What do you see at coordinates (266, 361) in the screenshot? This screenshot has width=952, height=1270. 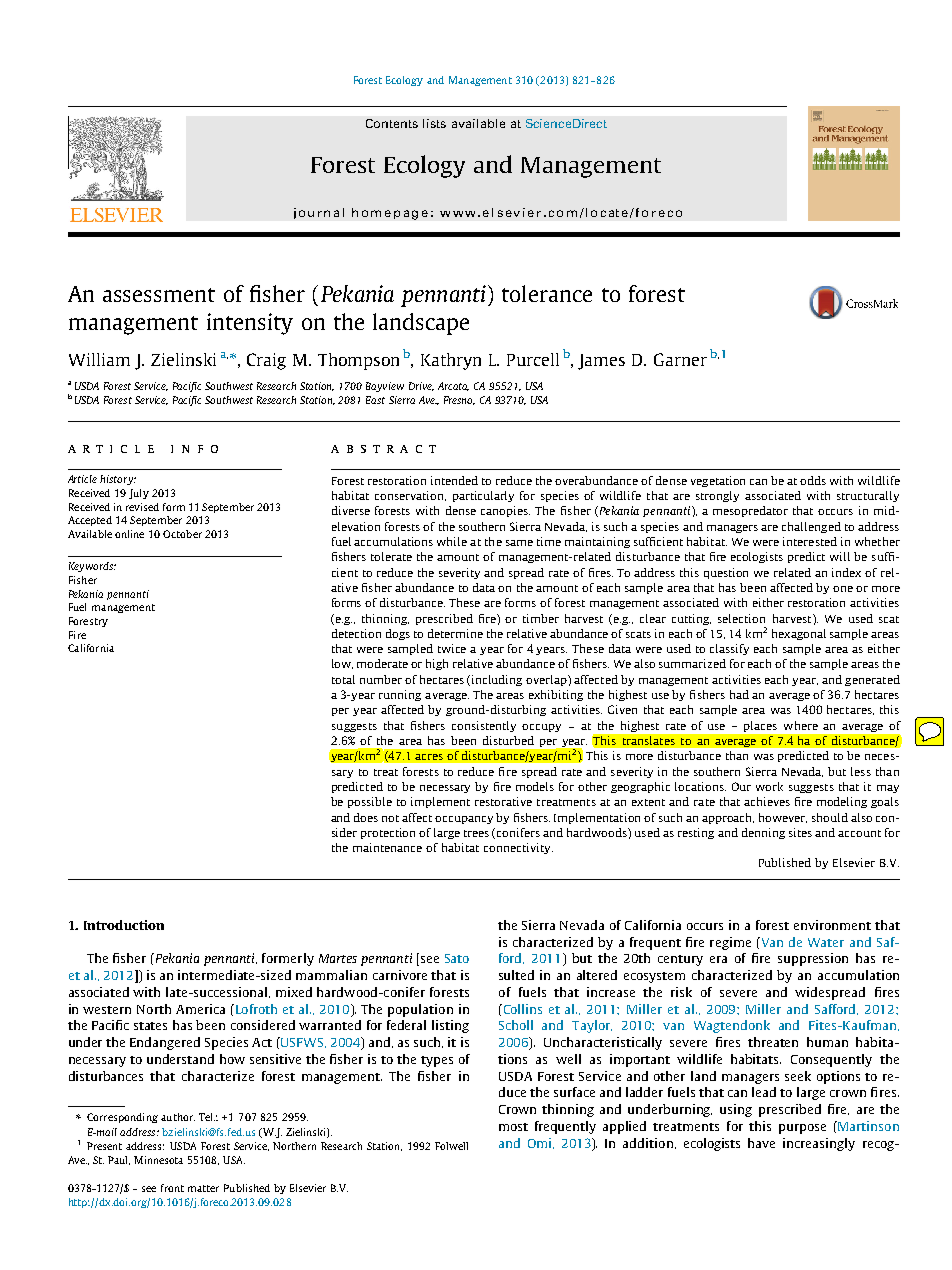 I see `Craig` at bounding box center [266, 361].
